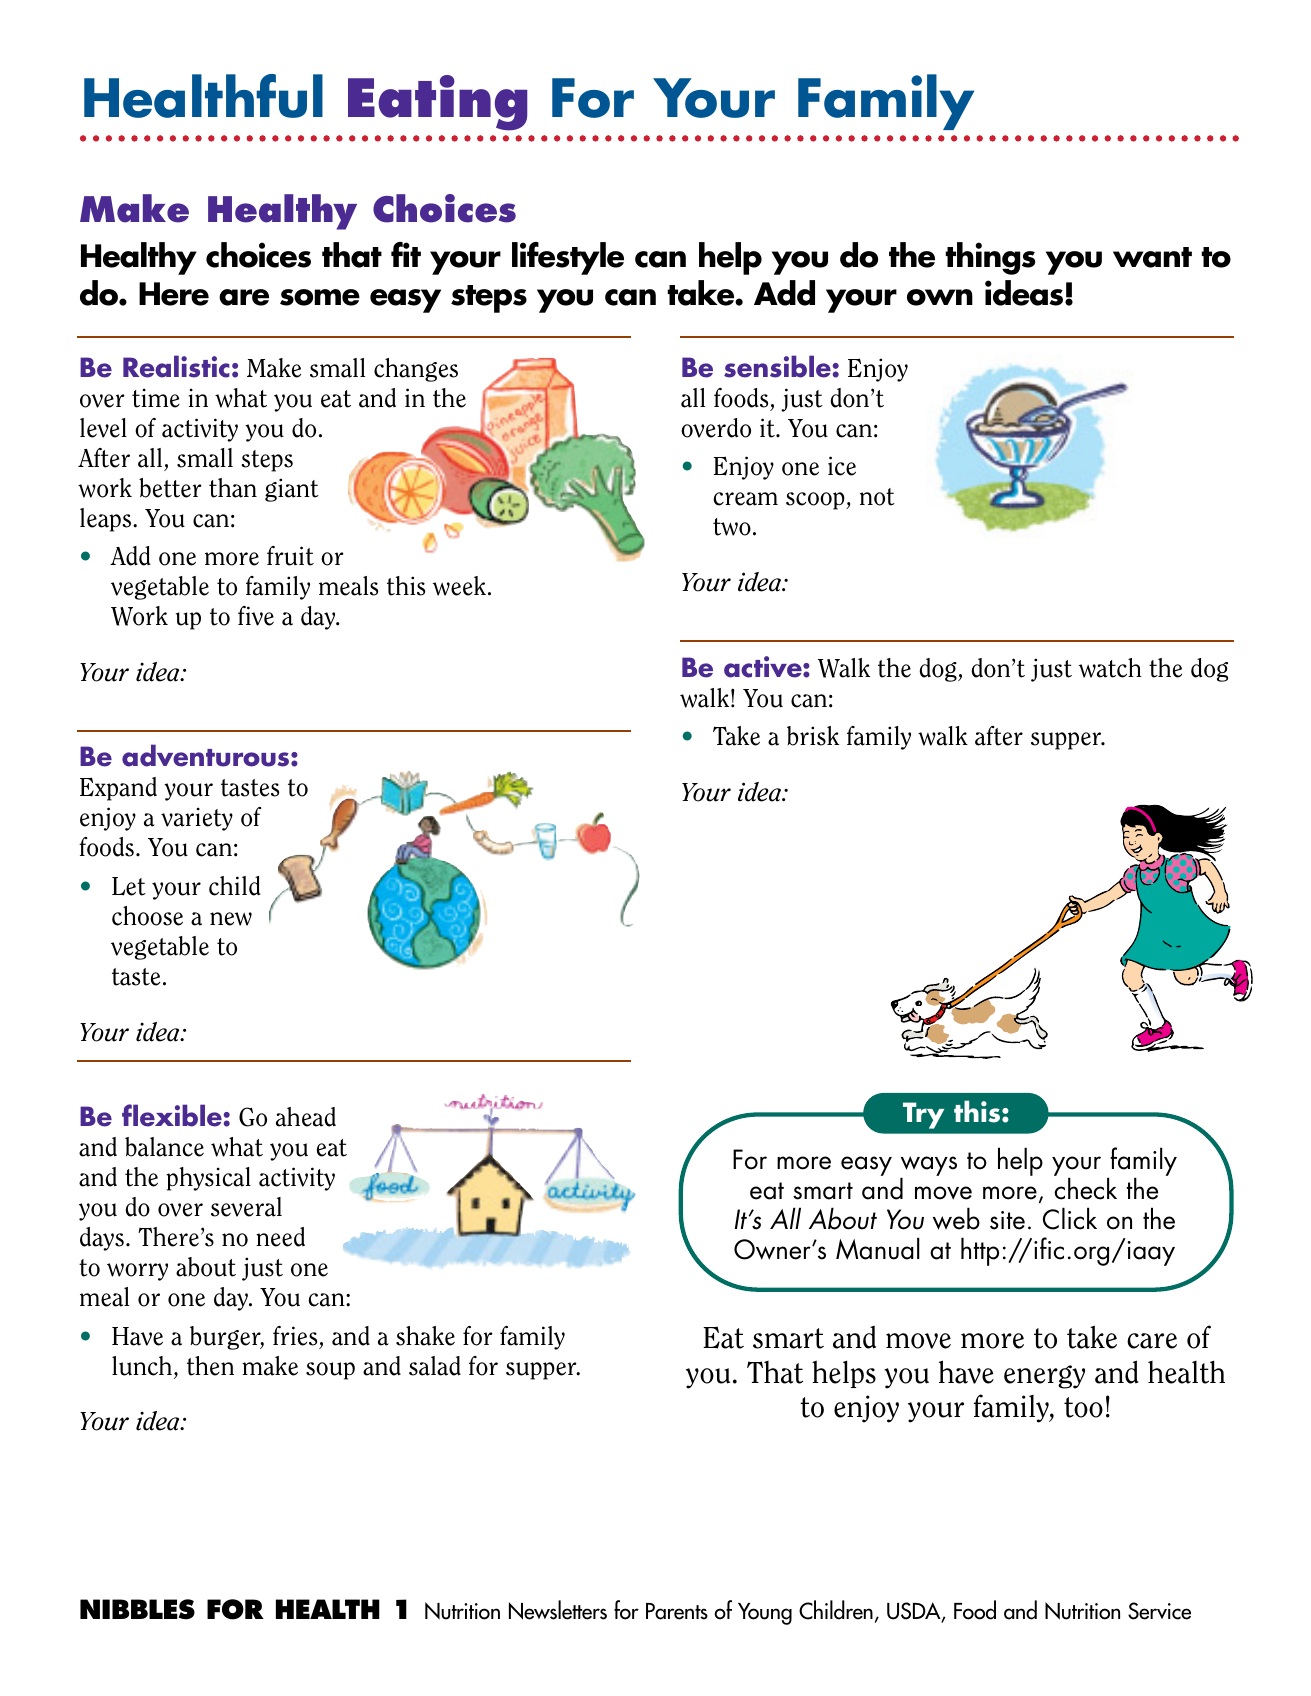 The height and width of the image is (1696, 1311). I want to click on two, so click(732, 527).
